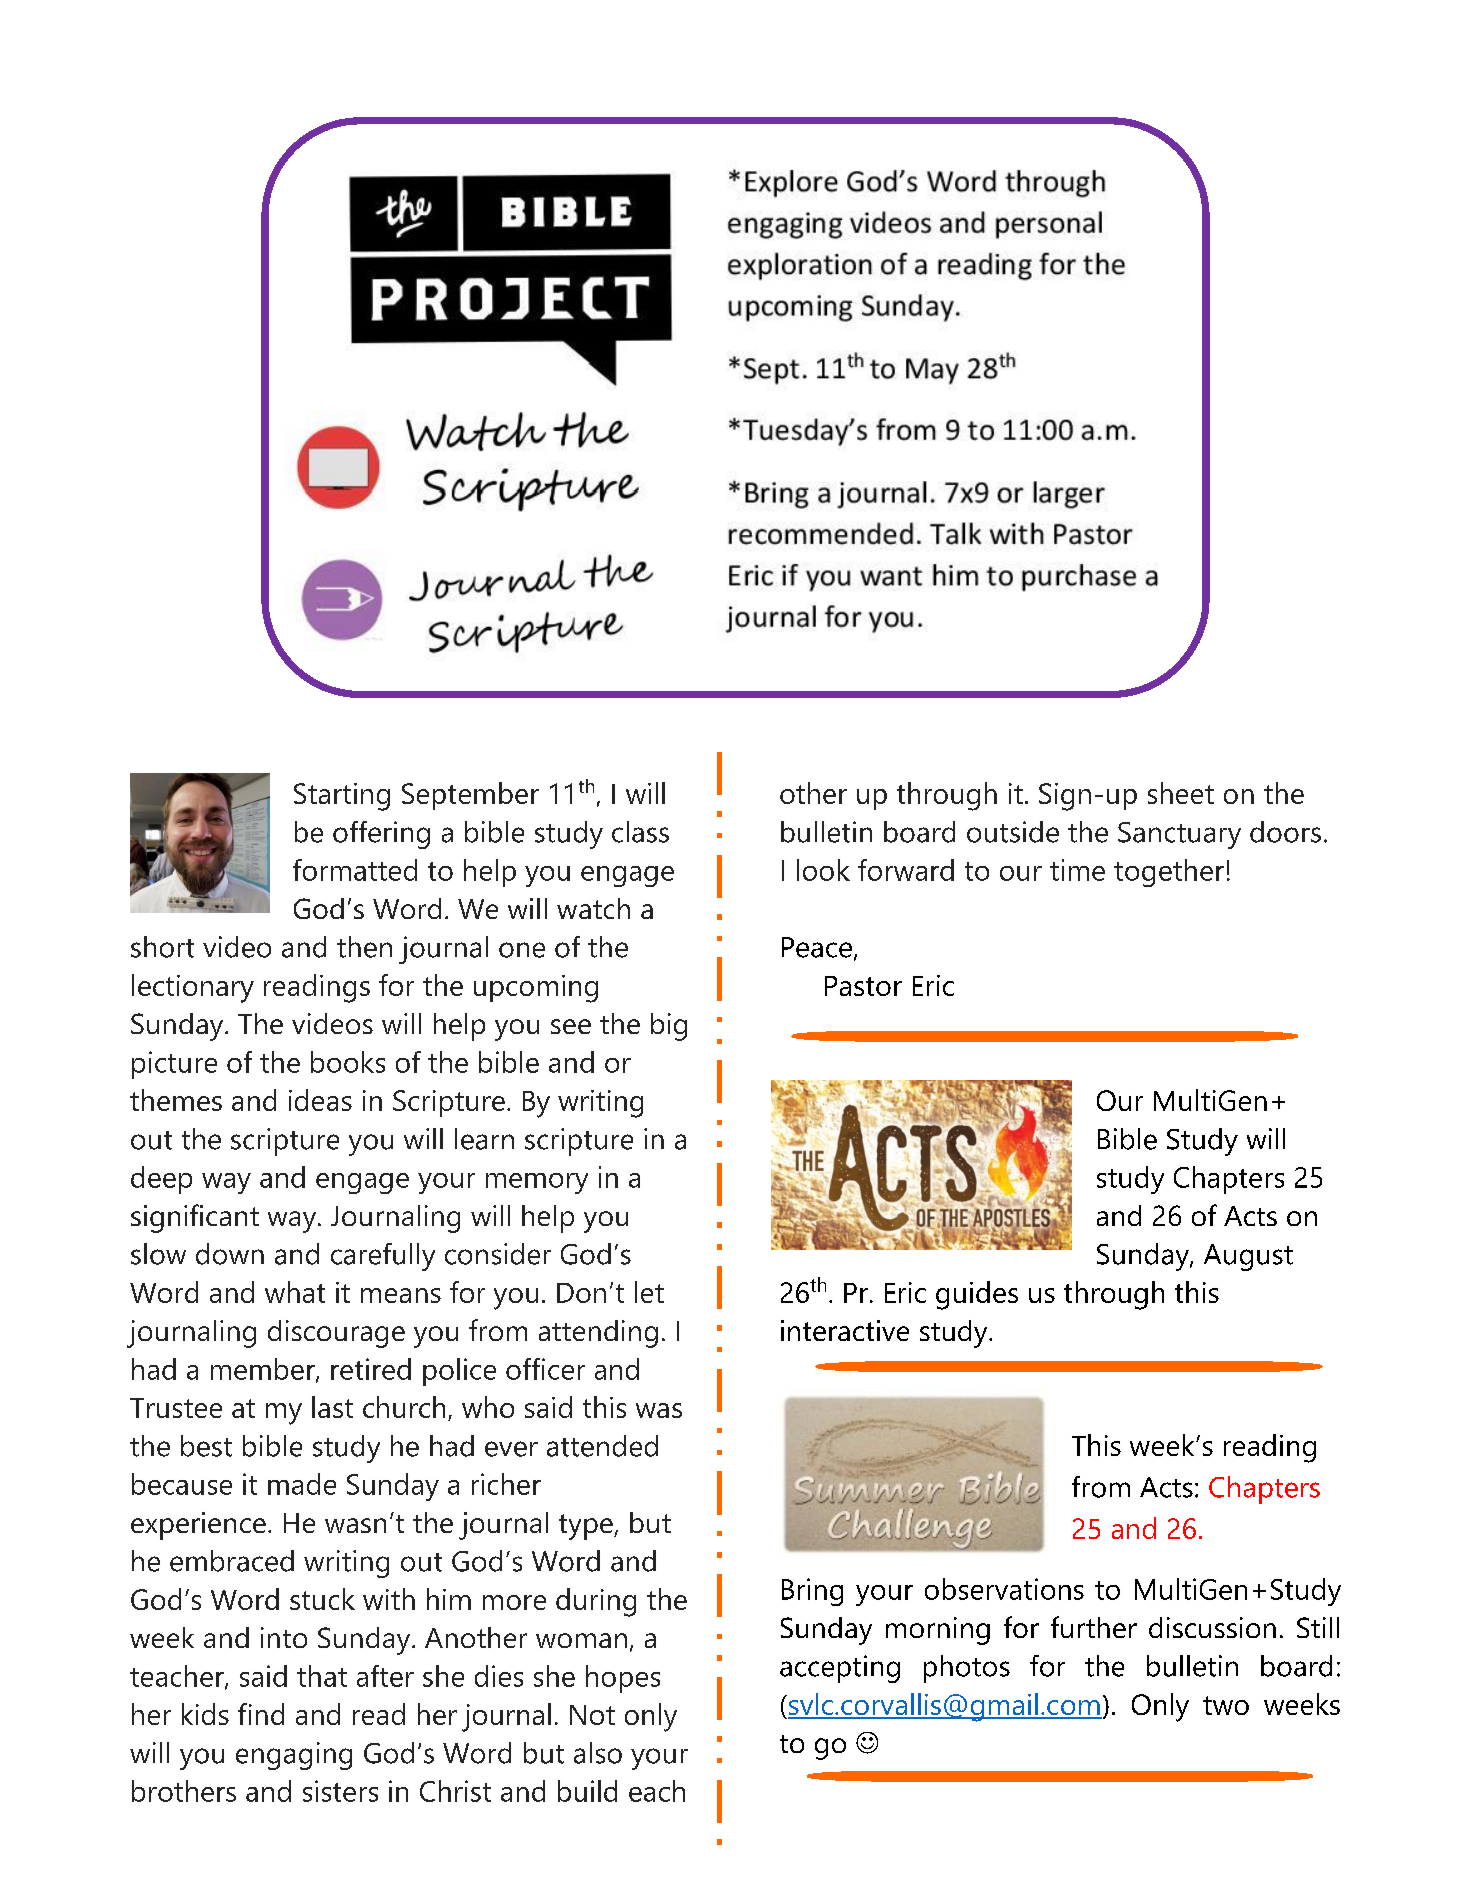 The image size is (1471, 1904). Describe the element at coordinates (598, 1753) in the page. I see `also` at that location.
